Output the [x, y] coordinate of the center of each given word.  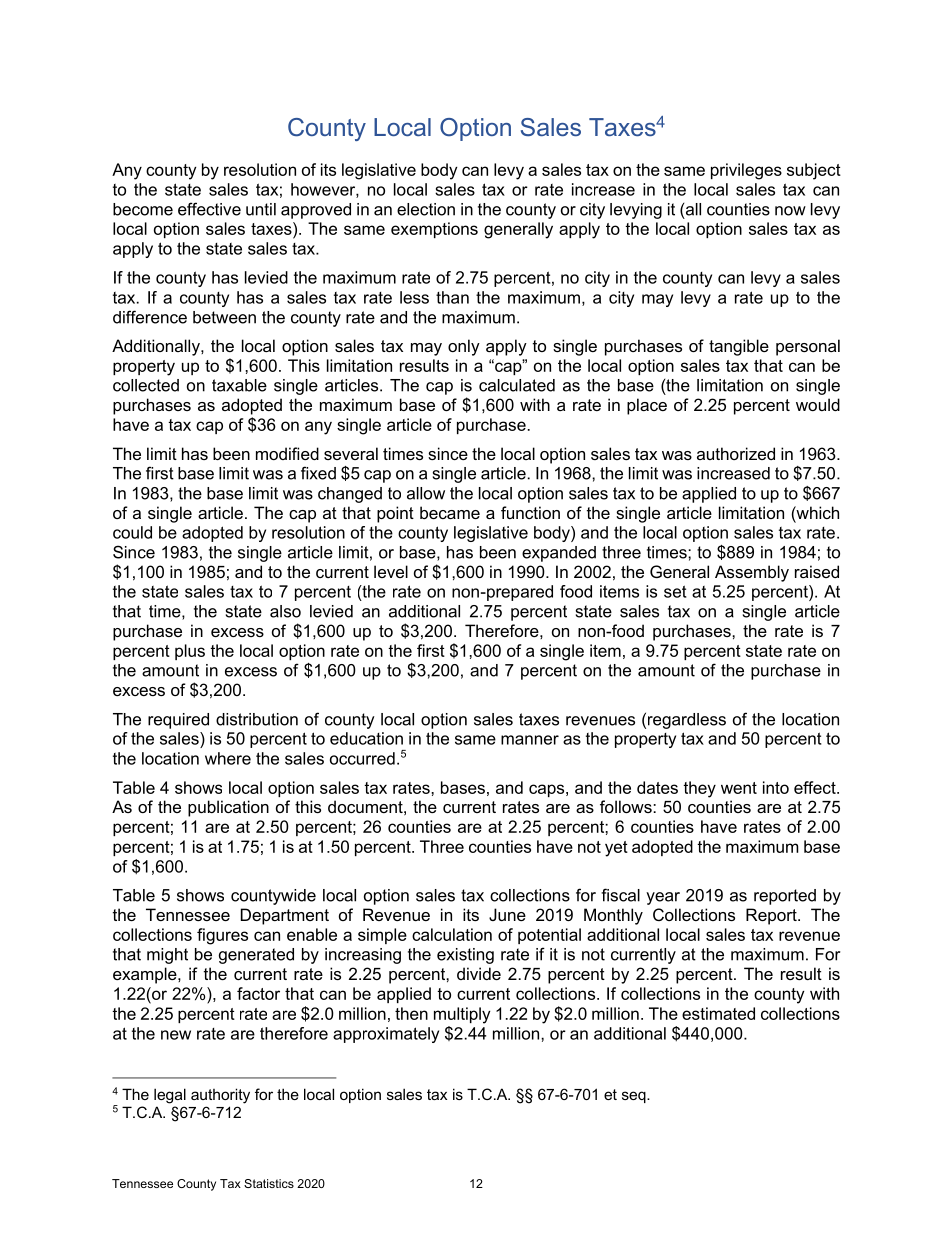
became [450, 512]
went [739, 788]
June [507, 914]
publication [228, 808]
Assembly [752, 573]
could [132, 532]
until [261, 209]
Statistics [269, 1183]
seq [635, 1097]
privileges [746, 171]
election [426, 209]
